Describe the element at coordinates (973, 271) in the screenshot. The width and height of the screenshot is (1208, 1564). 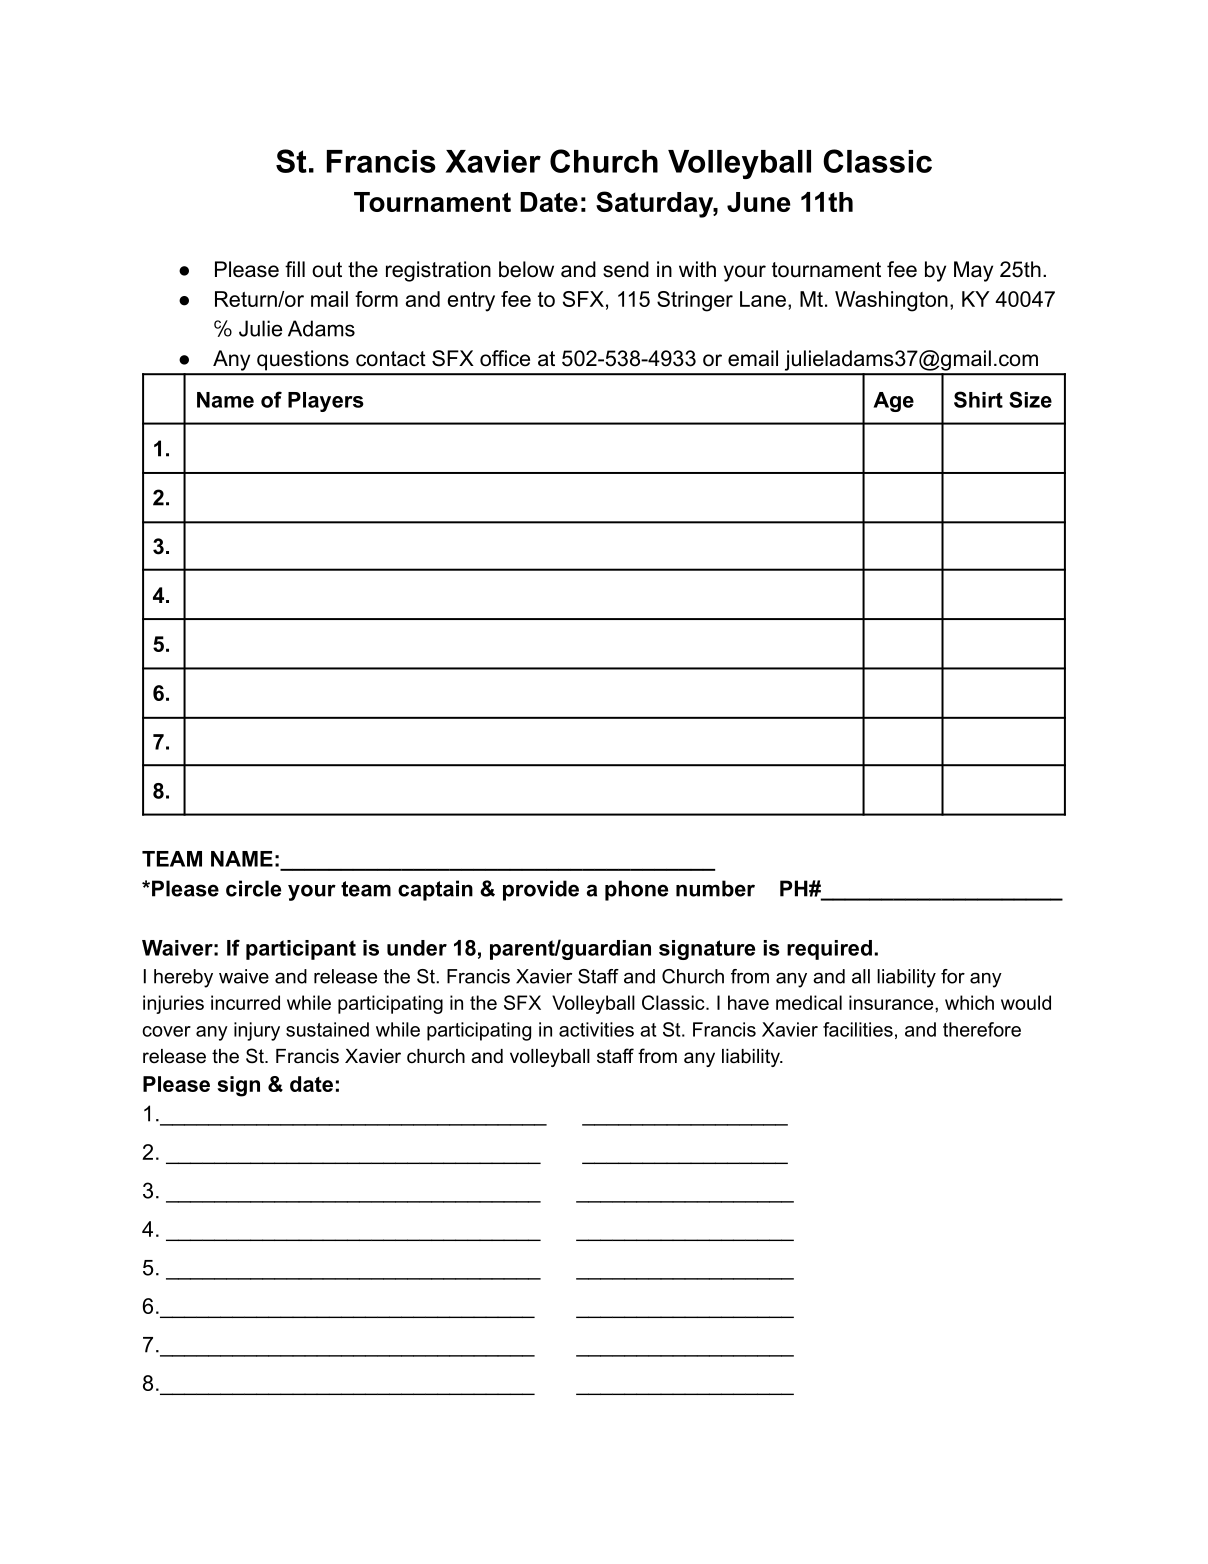
I see `May` at that location.
